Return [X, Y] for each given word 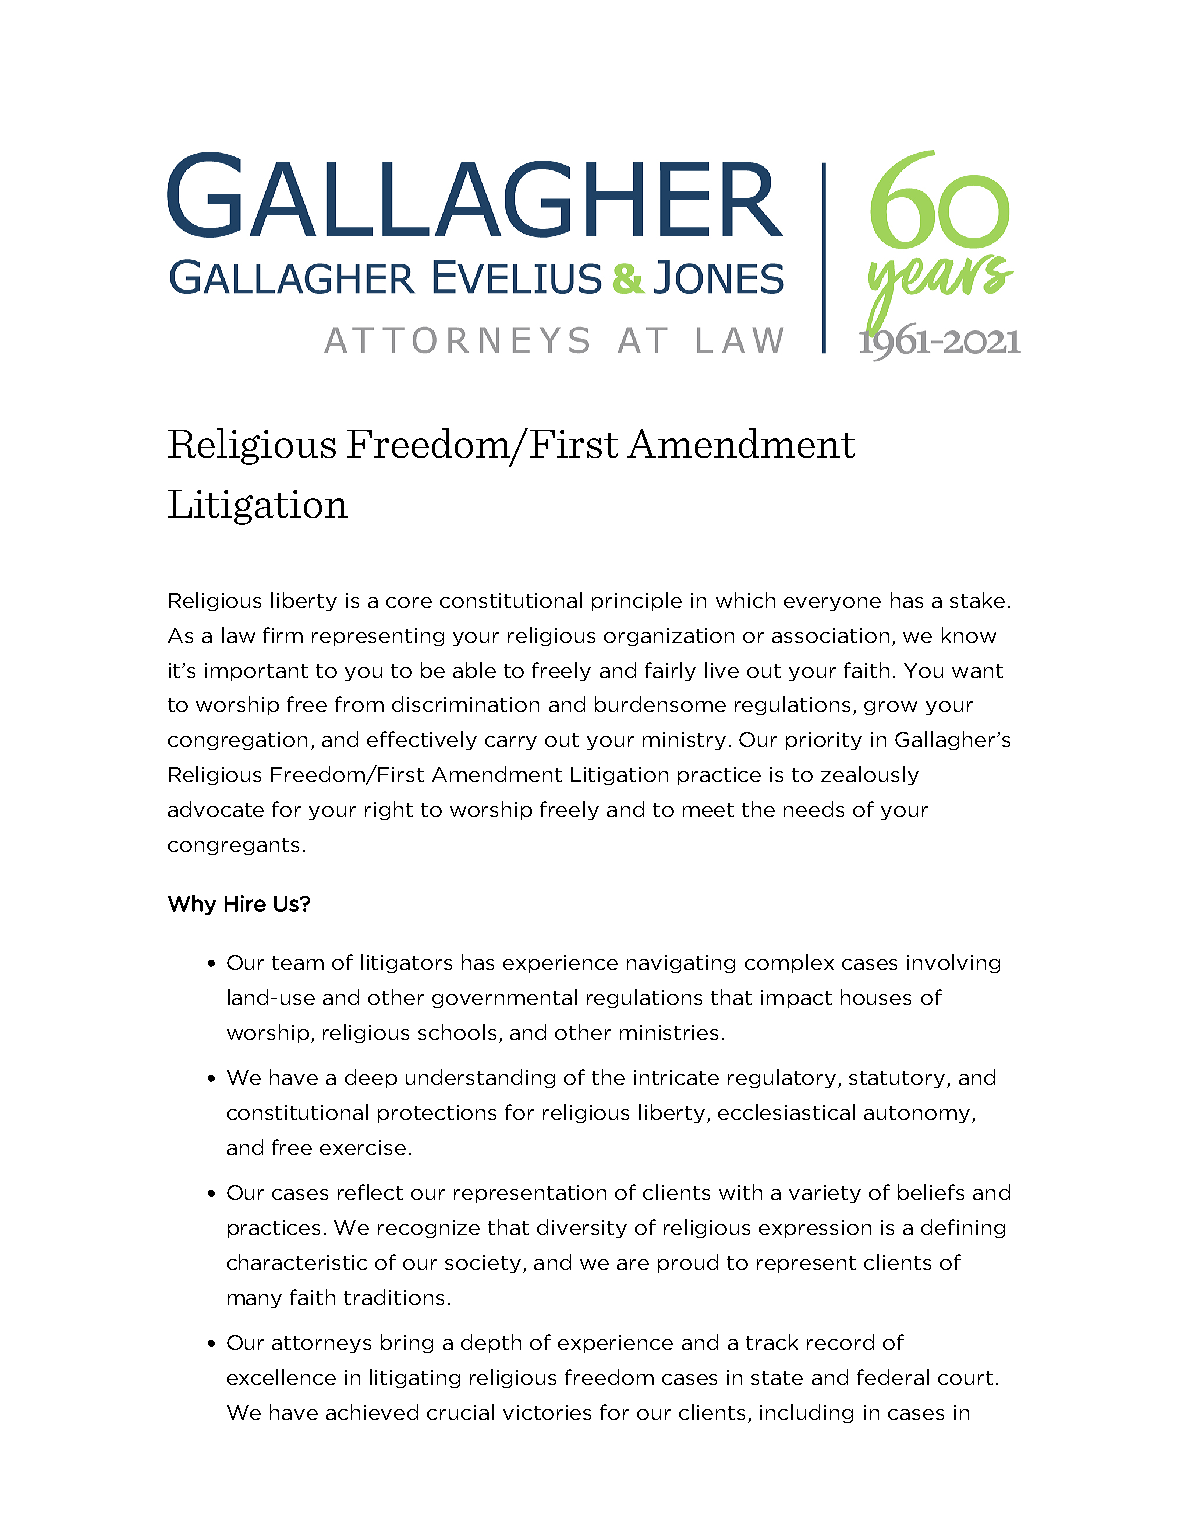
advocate [216, 809]
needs [814, 809]
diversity [582, 1228]
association [830, 635]
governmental [504, 998]
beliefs [931, 1192]
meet [708, 810]
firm [283, 635]
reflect [370, 1192]
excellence [281, 1377]
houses [876, 997]
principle [637, 601]
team [298, 963]
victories [547, 1412]
